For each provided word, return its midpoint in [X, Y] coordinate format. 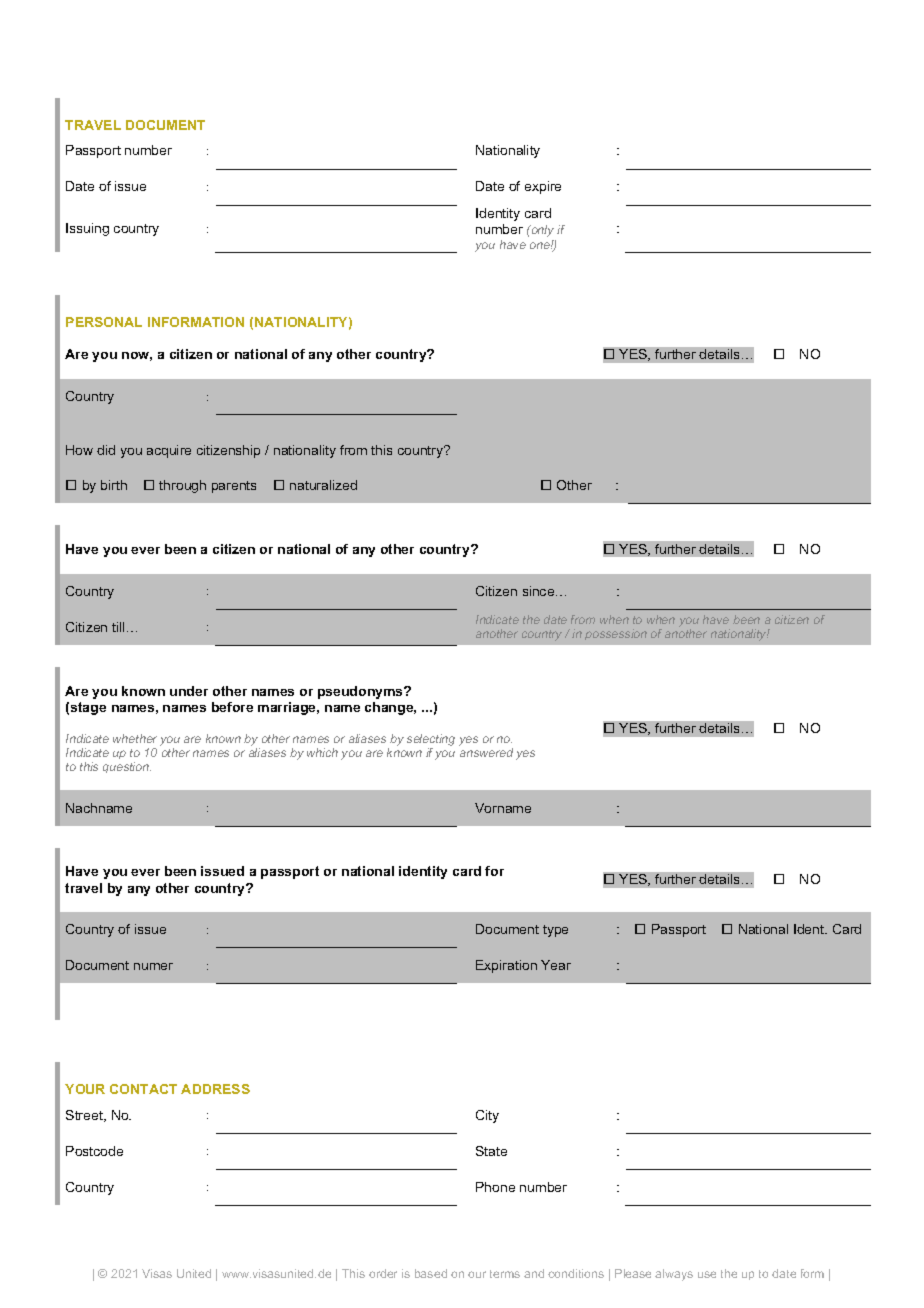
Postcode [94, 1151]
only [541, 231]
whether [135, 738]
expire [543, 187]
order [383, 1273]
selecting [431, 740]
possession [616, 634]
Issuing [87, 229]
